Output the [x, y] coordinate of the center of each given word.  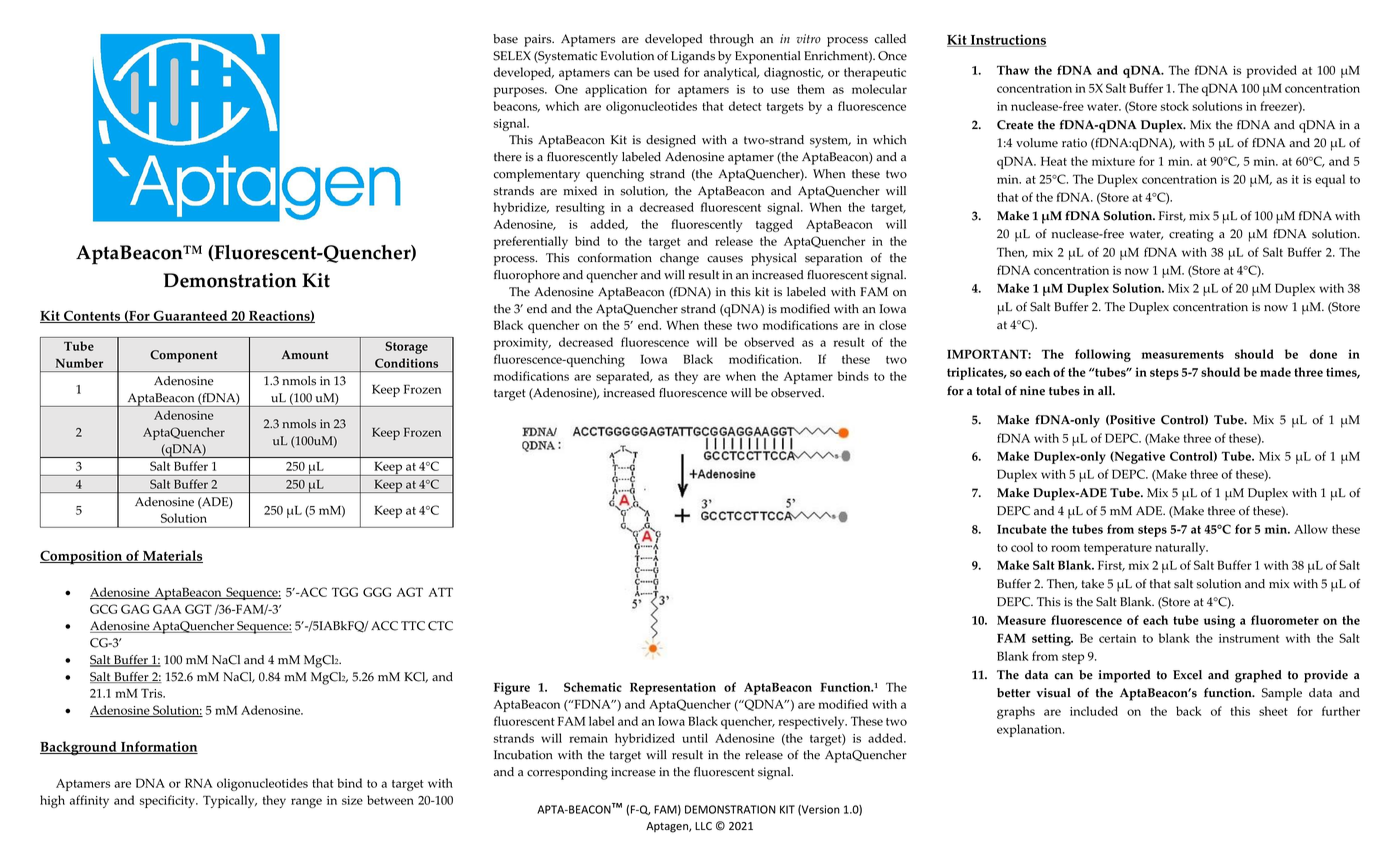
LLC [703, 826]
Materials [172, 556]
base [505, 39]
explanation [1030, 730]
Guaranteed [190, 316]
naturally [1181, 548]
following [1103, 355]
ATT [440, 592]
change [679, 259]
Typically [230, 801]
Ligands [693, 57]
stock [1175, 106]
